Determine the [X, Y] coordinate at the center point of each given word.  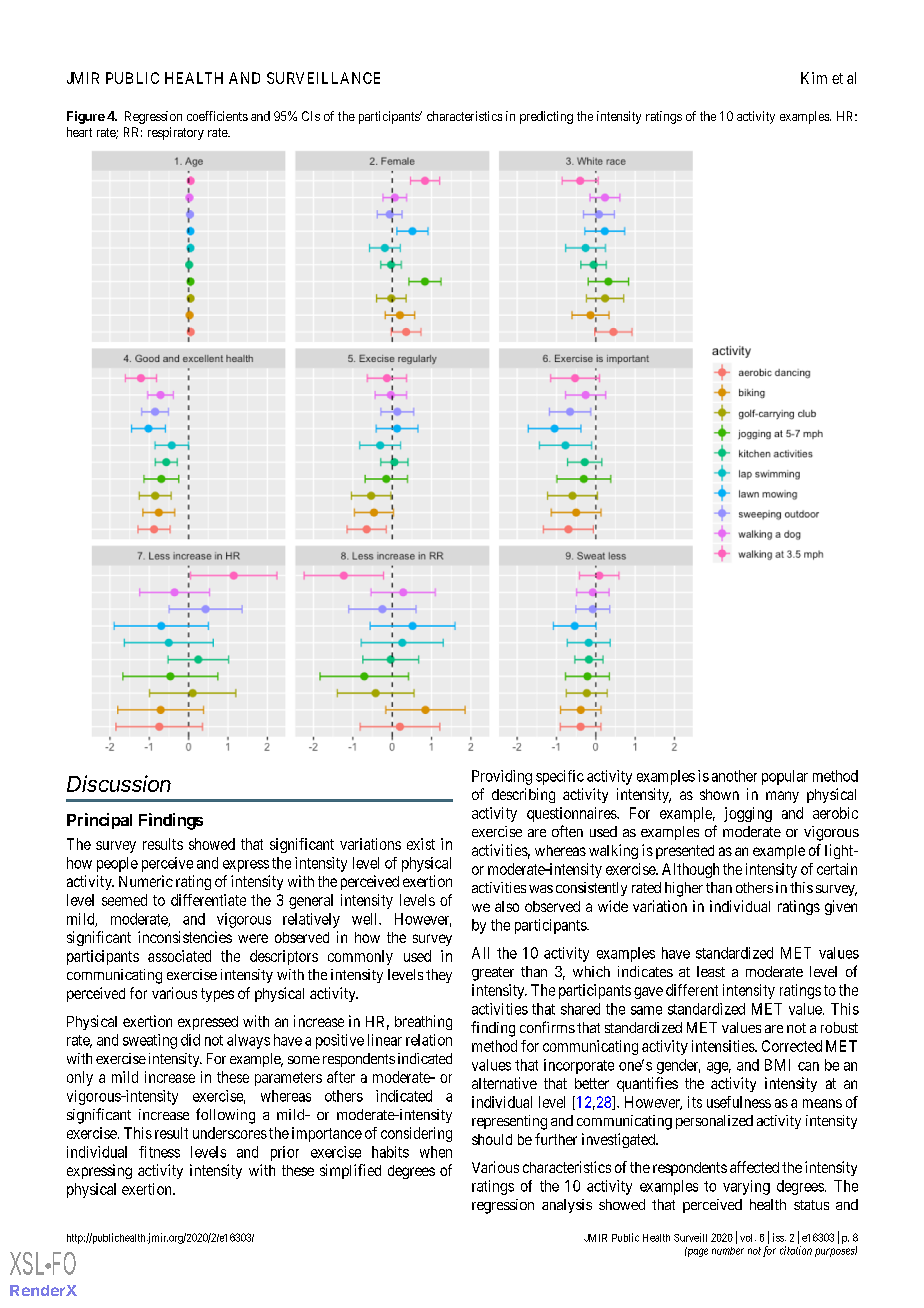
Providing [502, 777]
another [734, 776]
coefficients [217, 116]
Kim [814, 78]
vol [748, 1238]
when [436, 1152]
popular [785, 777]
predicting [546, 117]
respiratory [176, 133]
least [711, 971]
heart [79, 132]
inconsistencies [185, 937]
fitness [159, 1152]
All [480, 953]
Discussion [119, 783]
